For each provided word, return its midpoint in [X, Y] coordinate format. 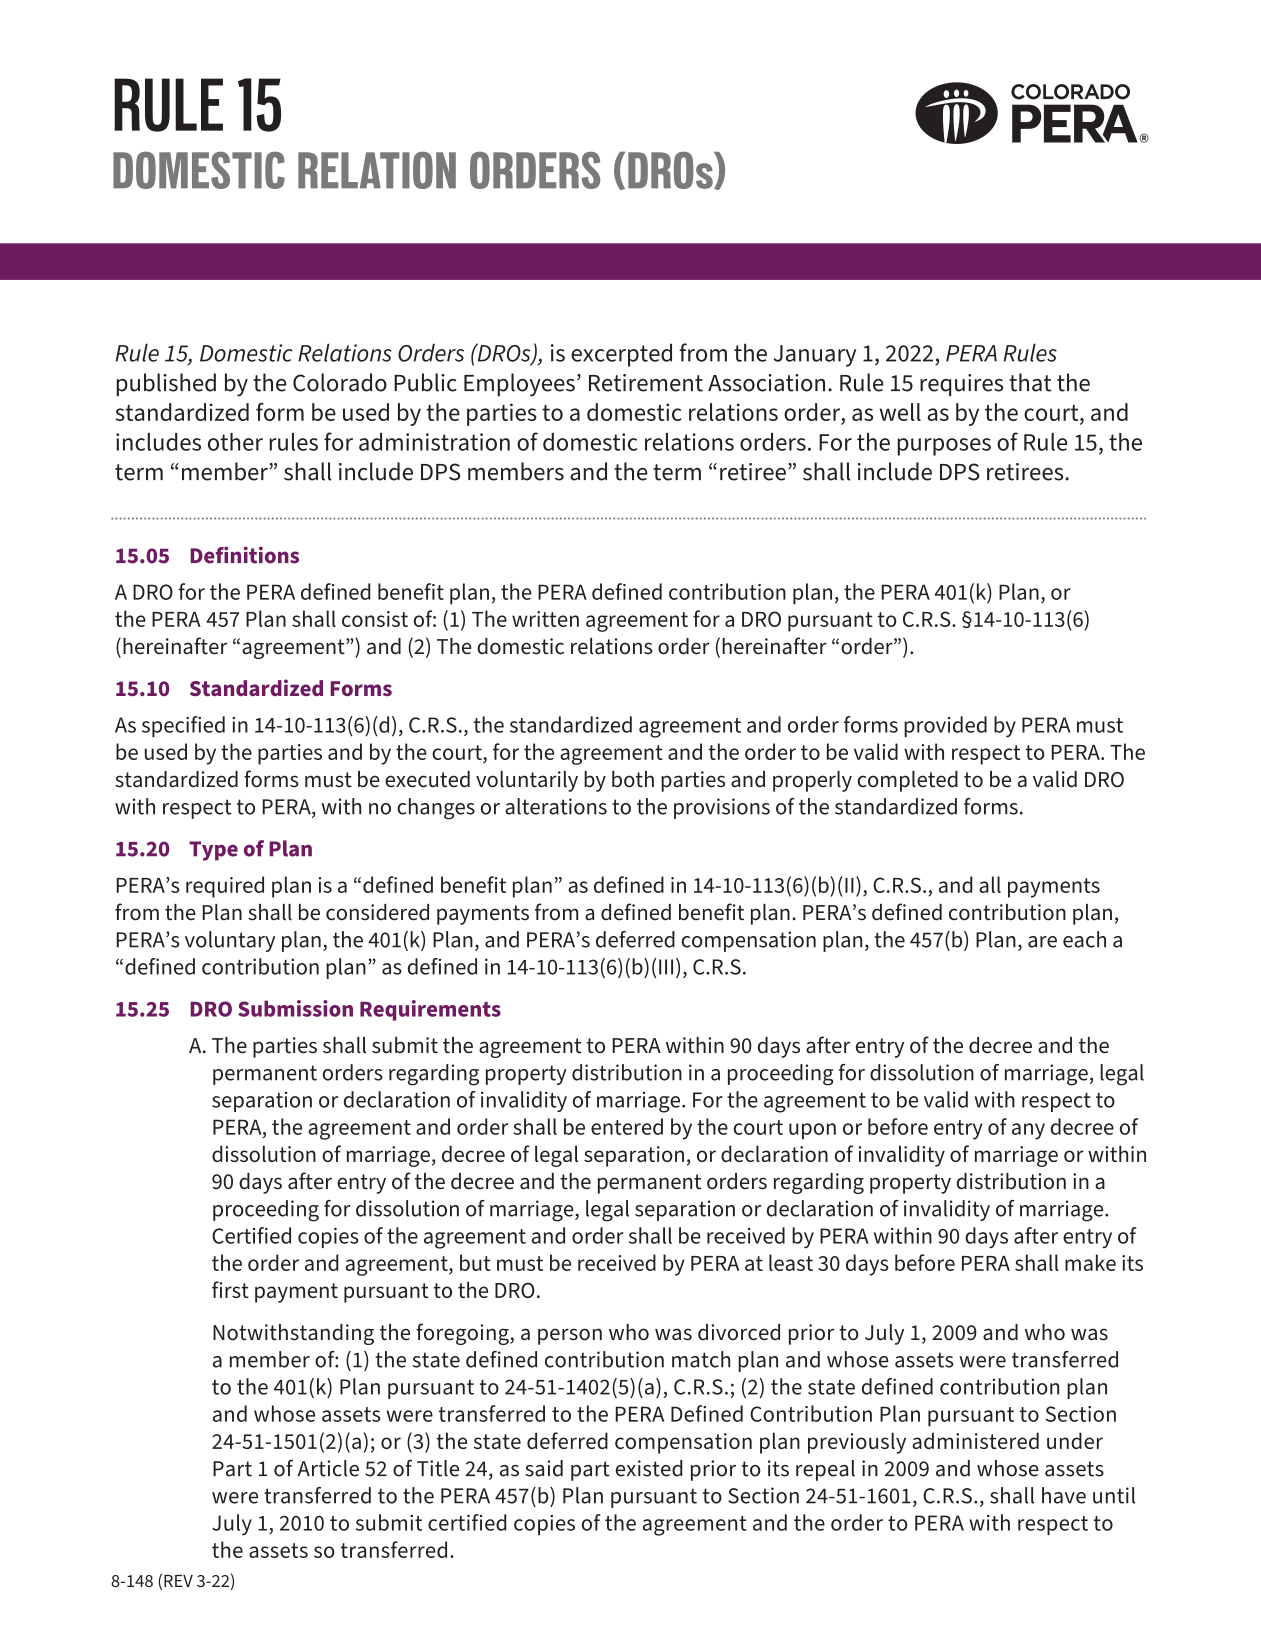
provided [945, 726]
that [1030, 382]
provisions [722, 808]
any [1028, 1131]
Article [328, 1468]
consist [375, 619]
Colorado [340, 382]
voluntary [230, 941]
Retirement [646, 383]
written [545, 619]
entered [627, 1126]
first [230, 1289]
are [1042, 942]
